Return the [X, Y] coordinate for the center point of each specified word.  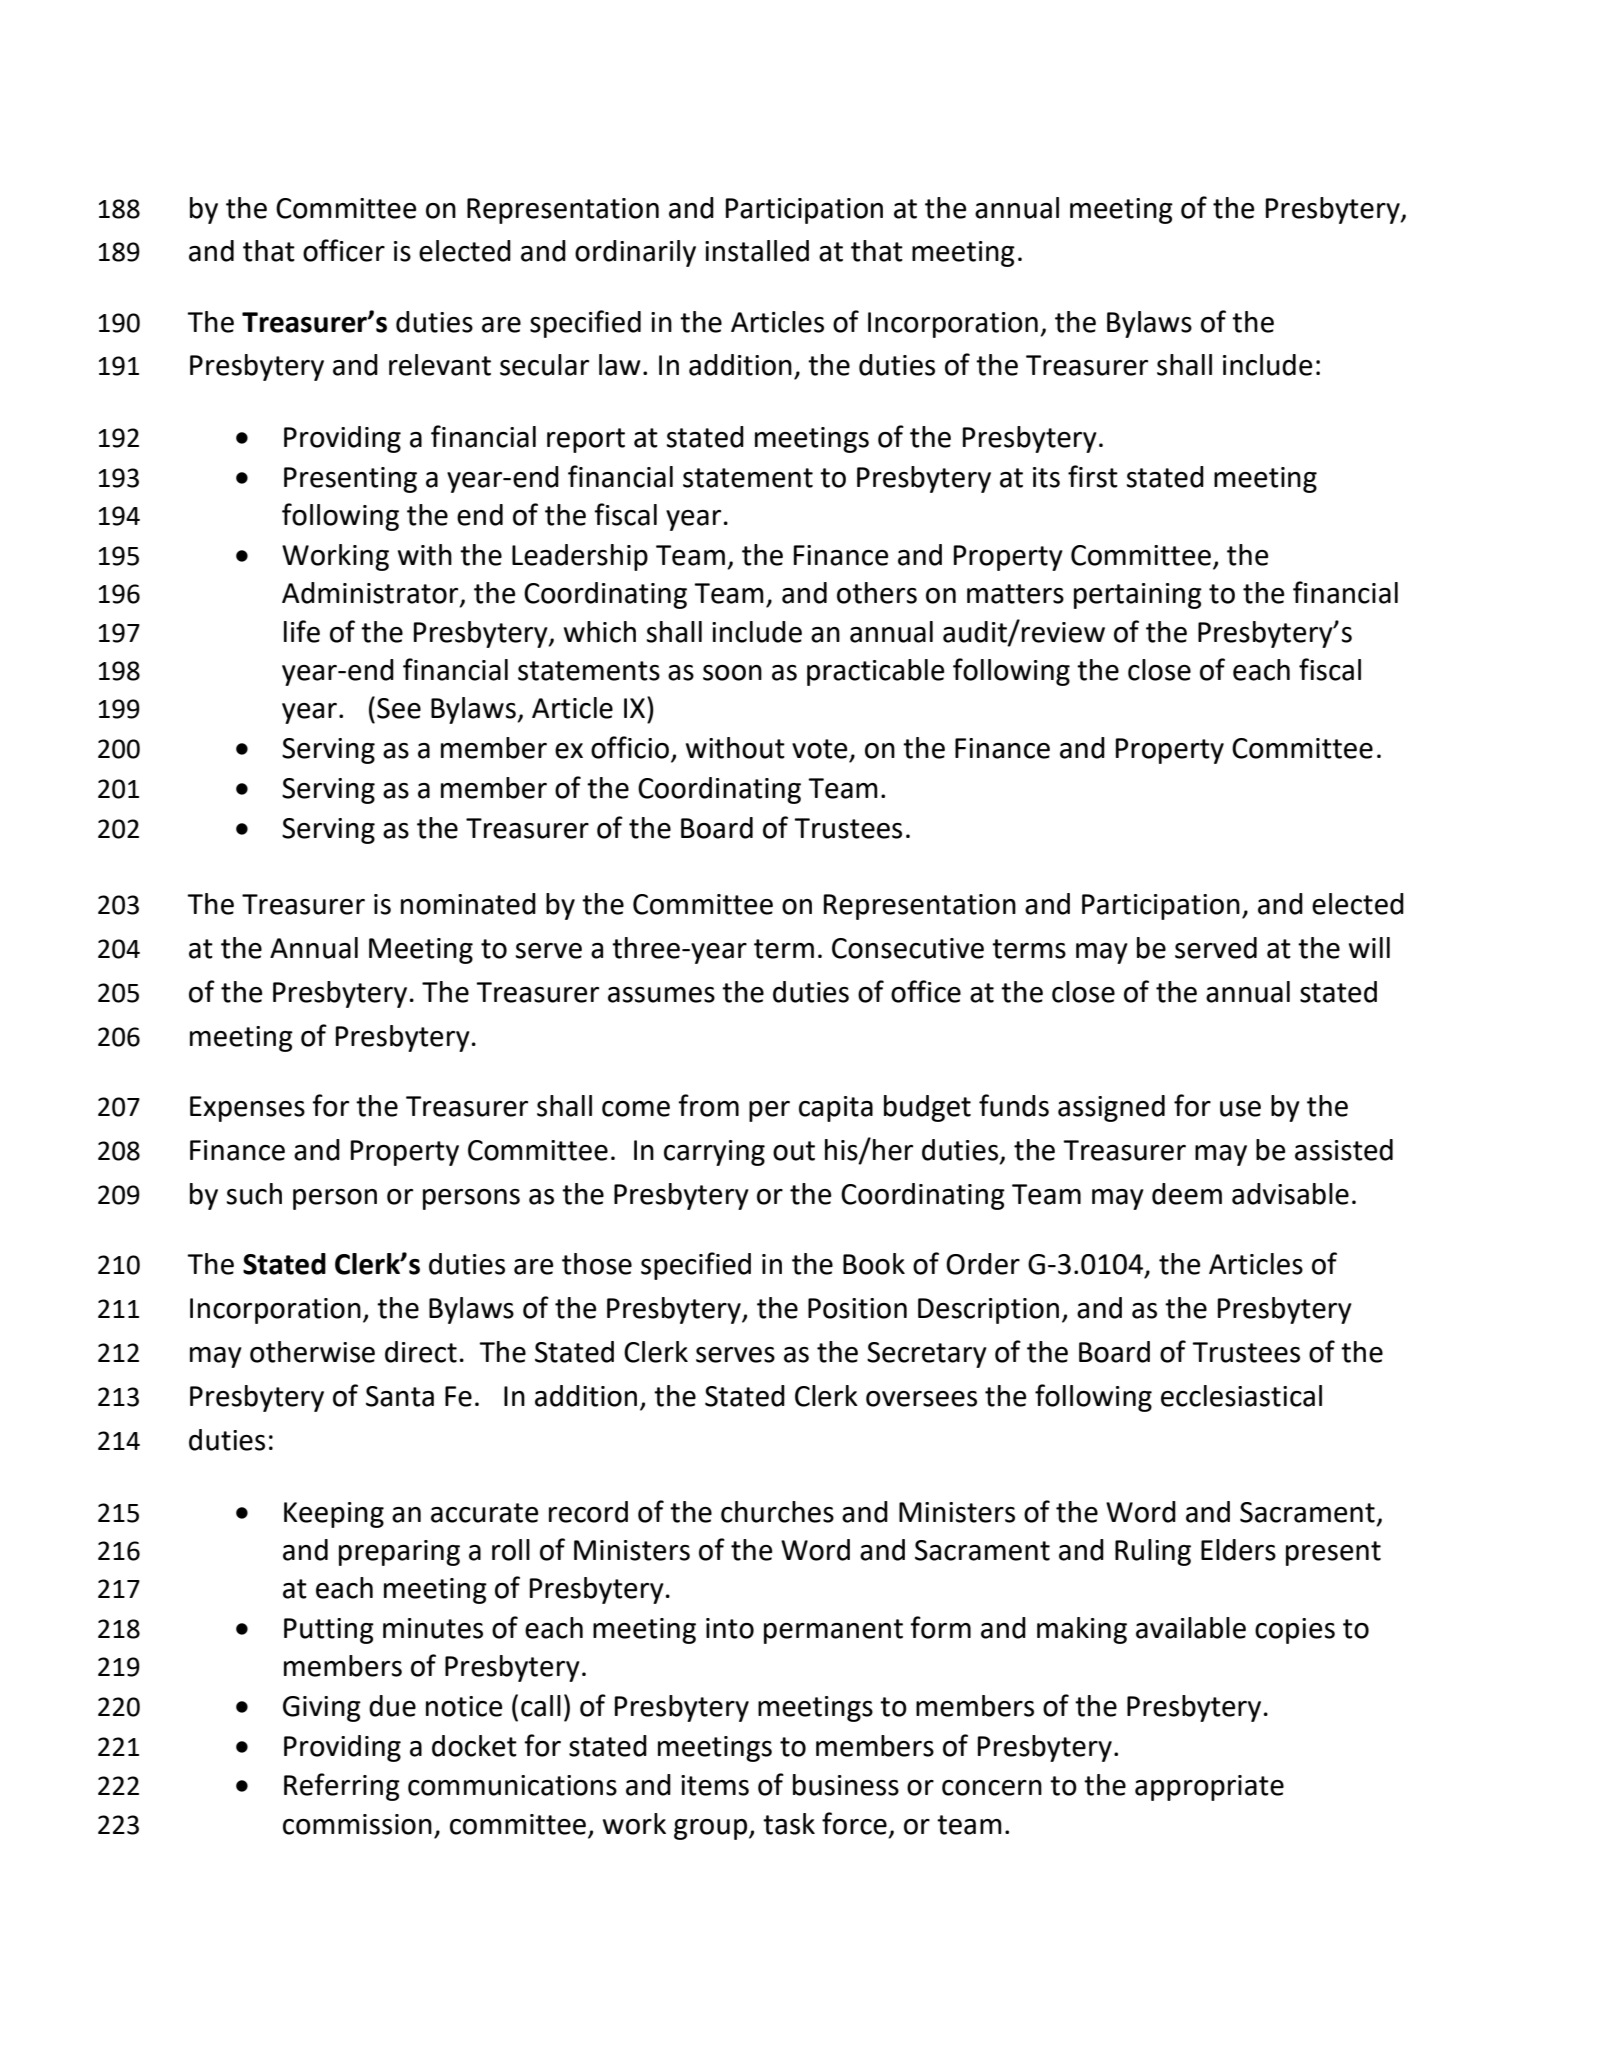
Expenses [247, 1109]
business [846, 1785]
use [1240, 1109]
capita [836, 1109]
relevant [440, 365]
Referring [342, 1787]
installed [757, 251]
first [1093, 476]
